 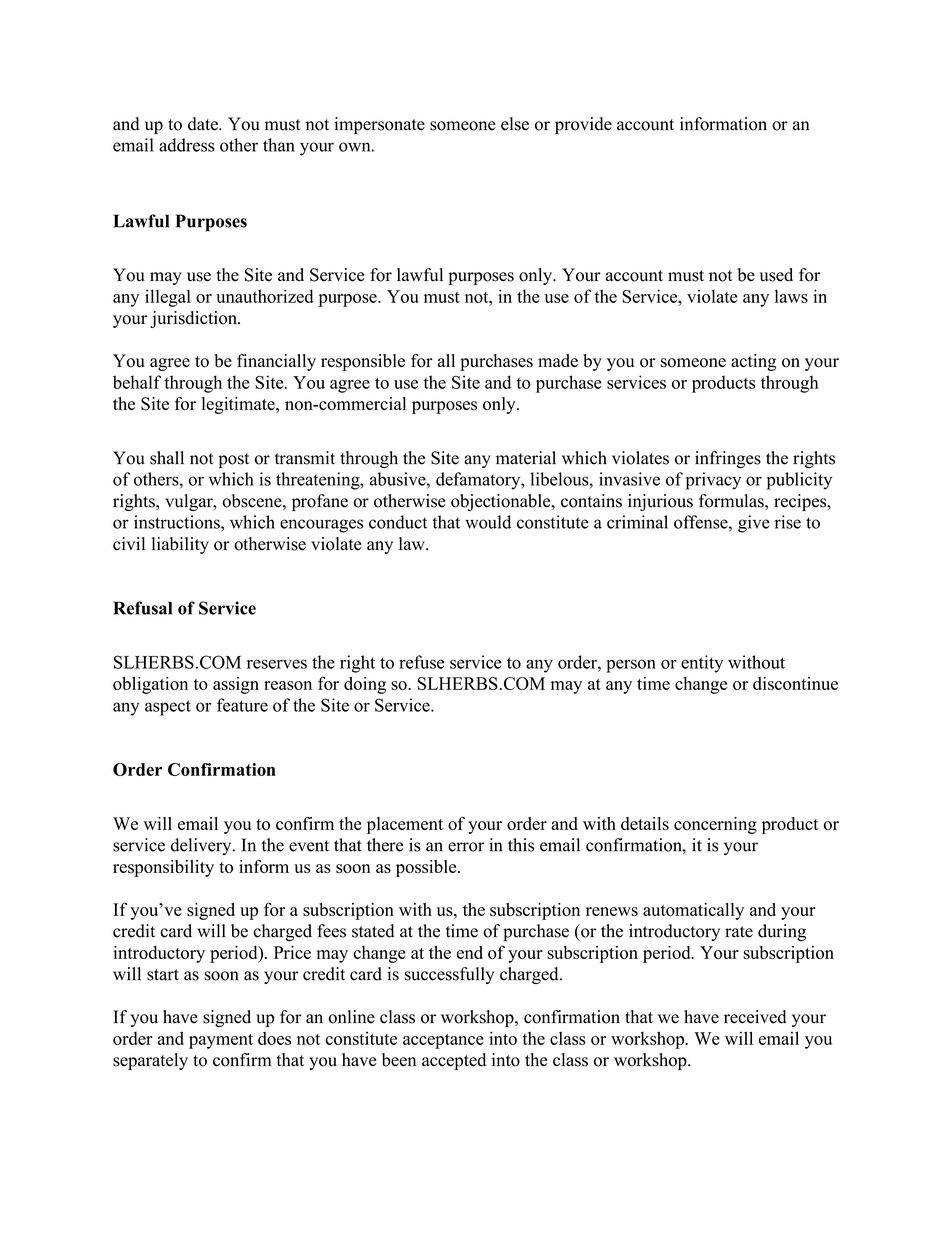 I want to click on discontinue, so click(x=795, y=683).
